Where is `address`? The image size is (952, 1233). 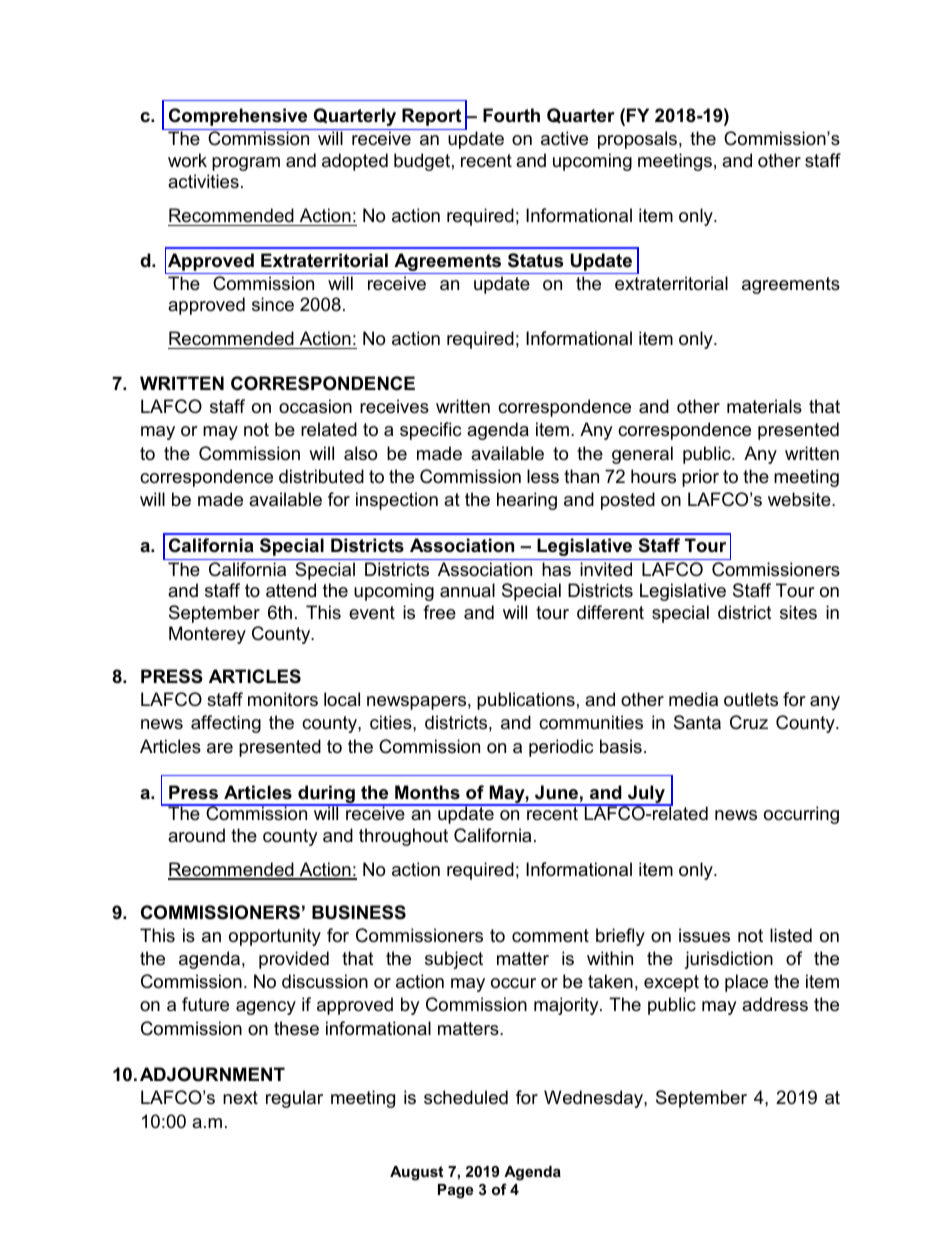 address is located at coordinates (775, 1004).
